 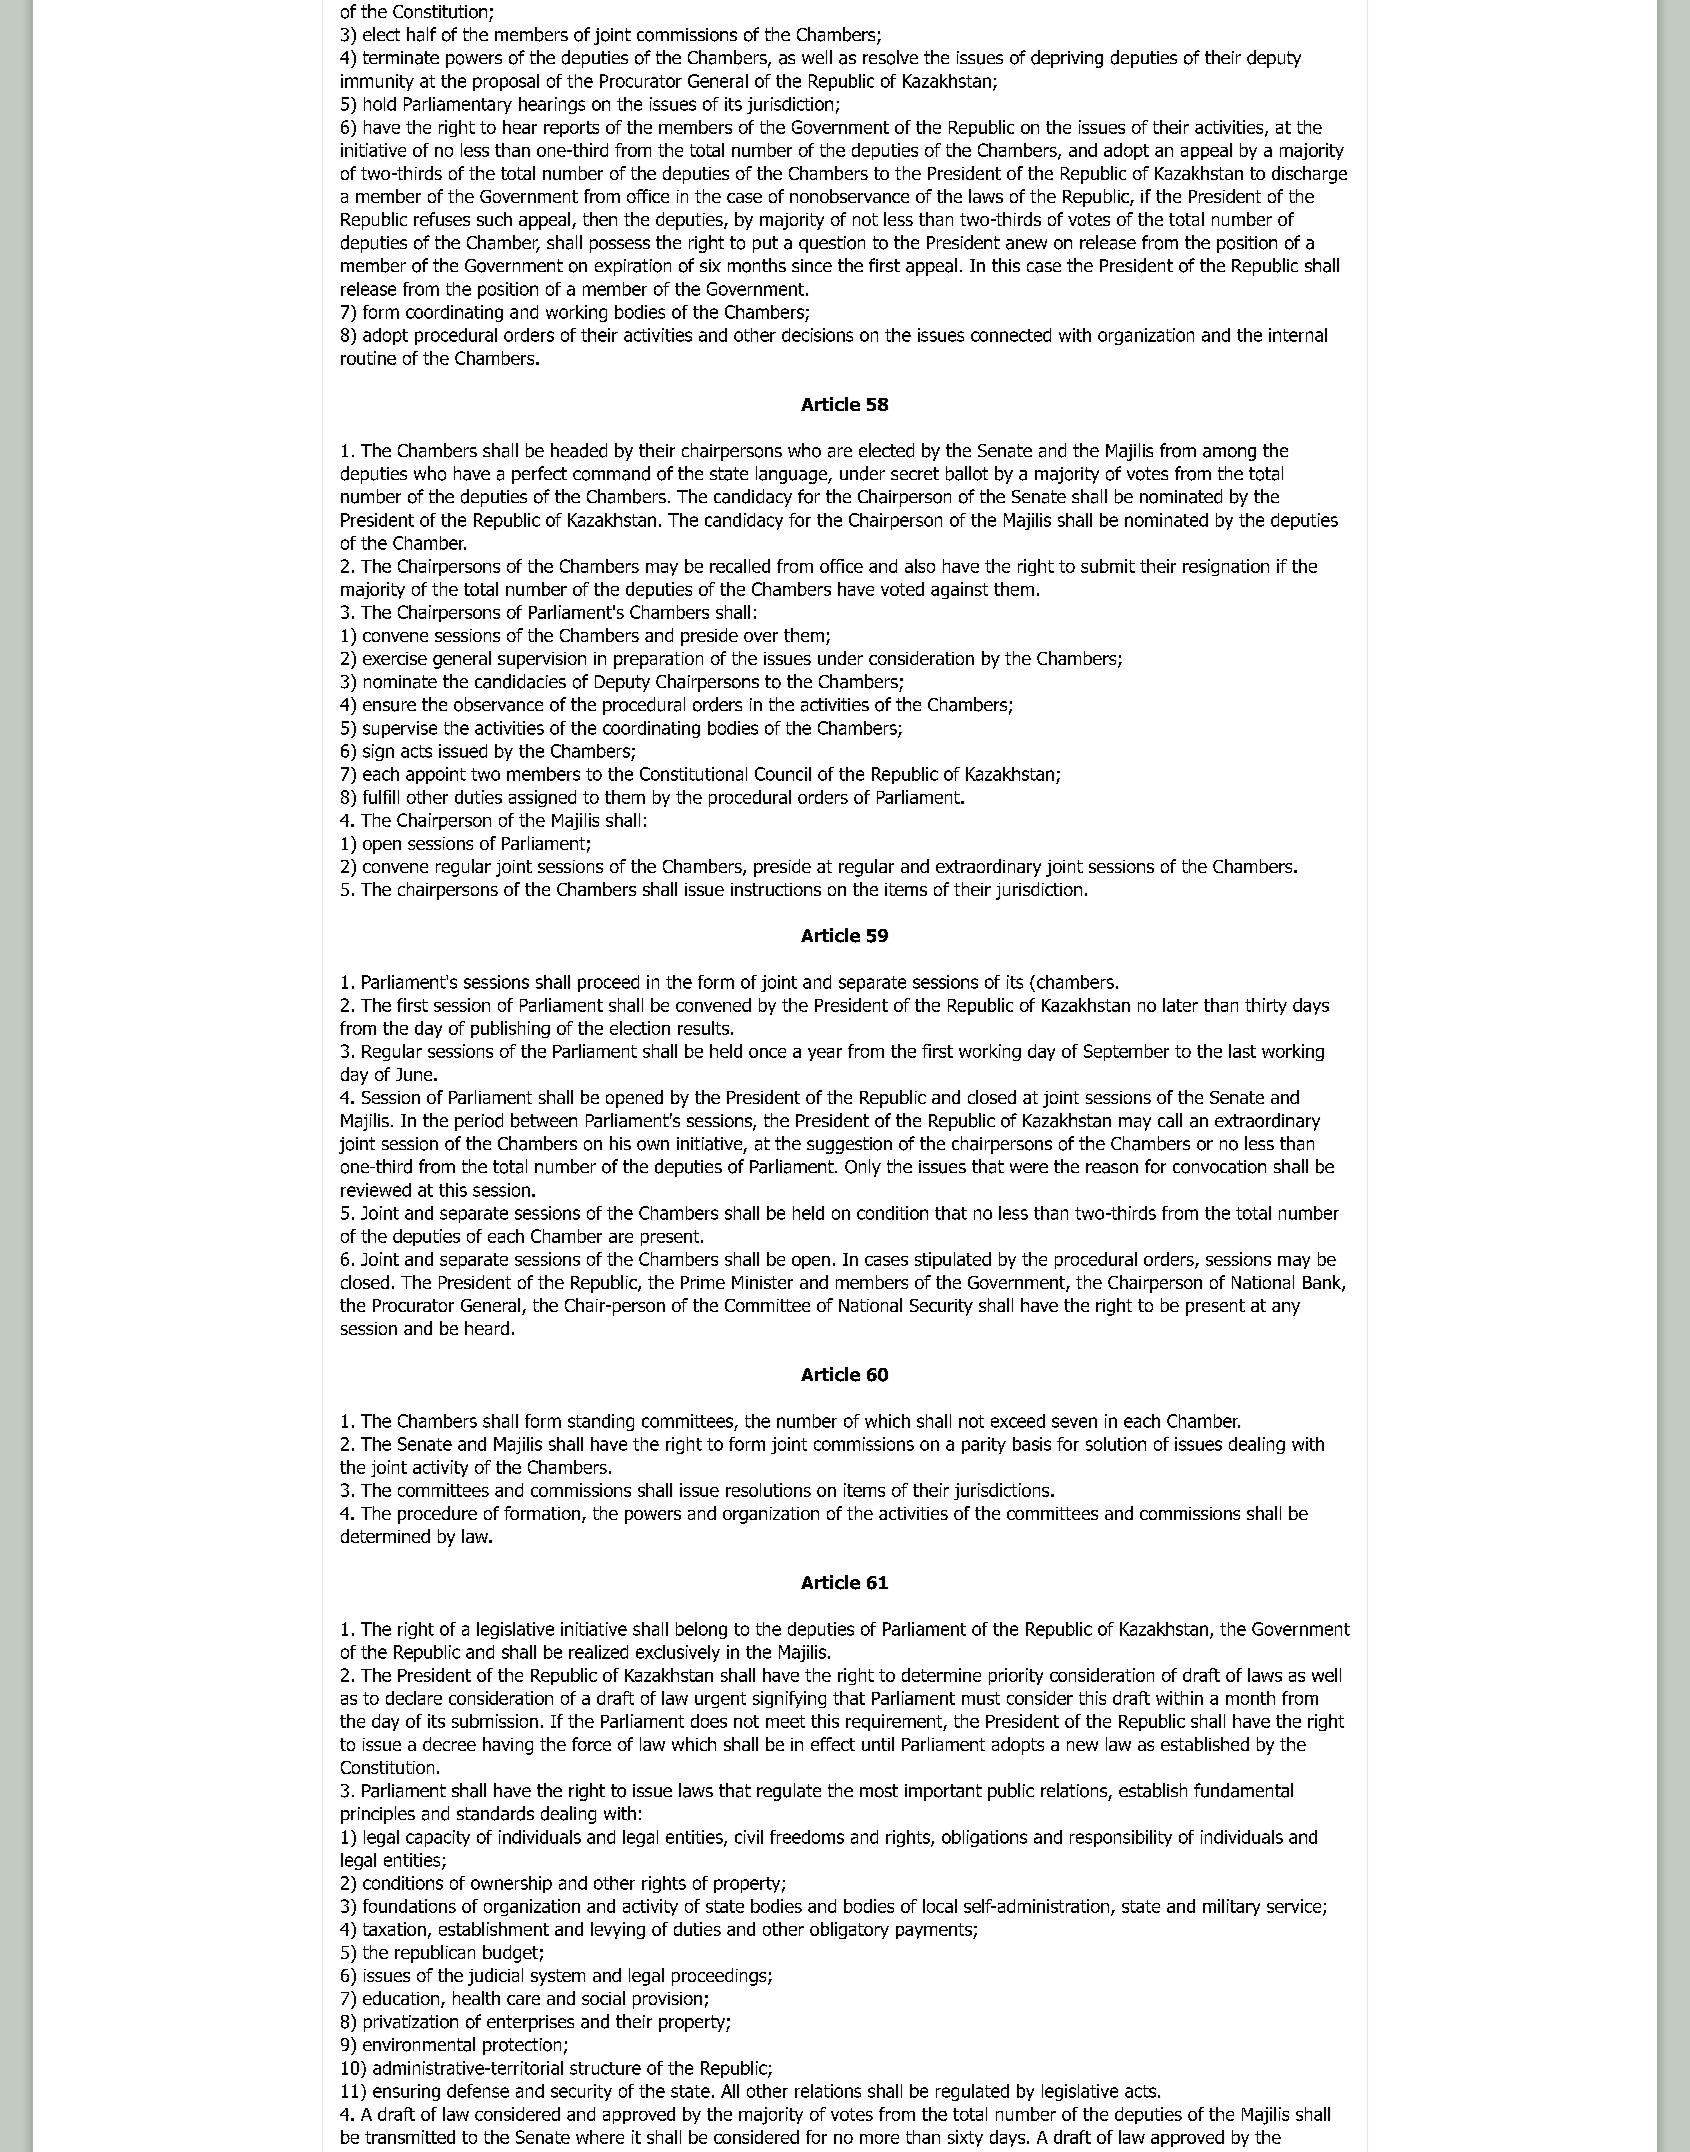 What do you see at coordinates (890, 57) in the document?
I see `resolve` at bounding box center [890, 57].
